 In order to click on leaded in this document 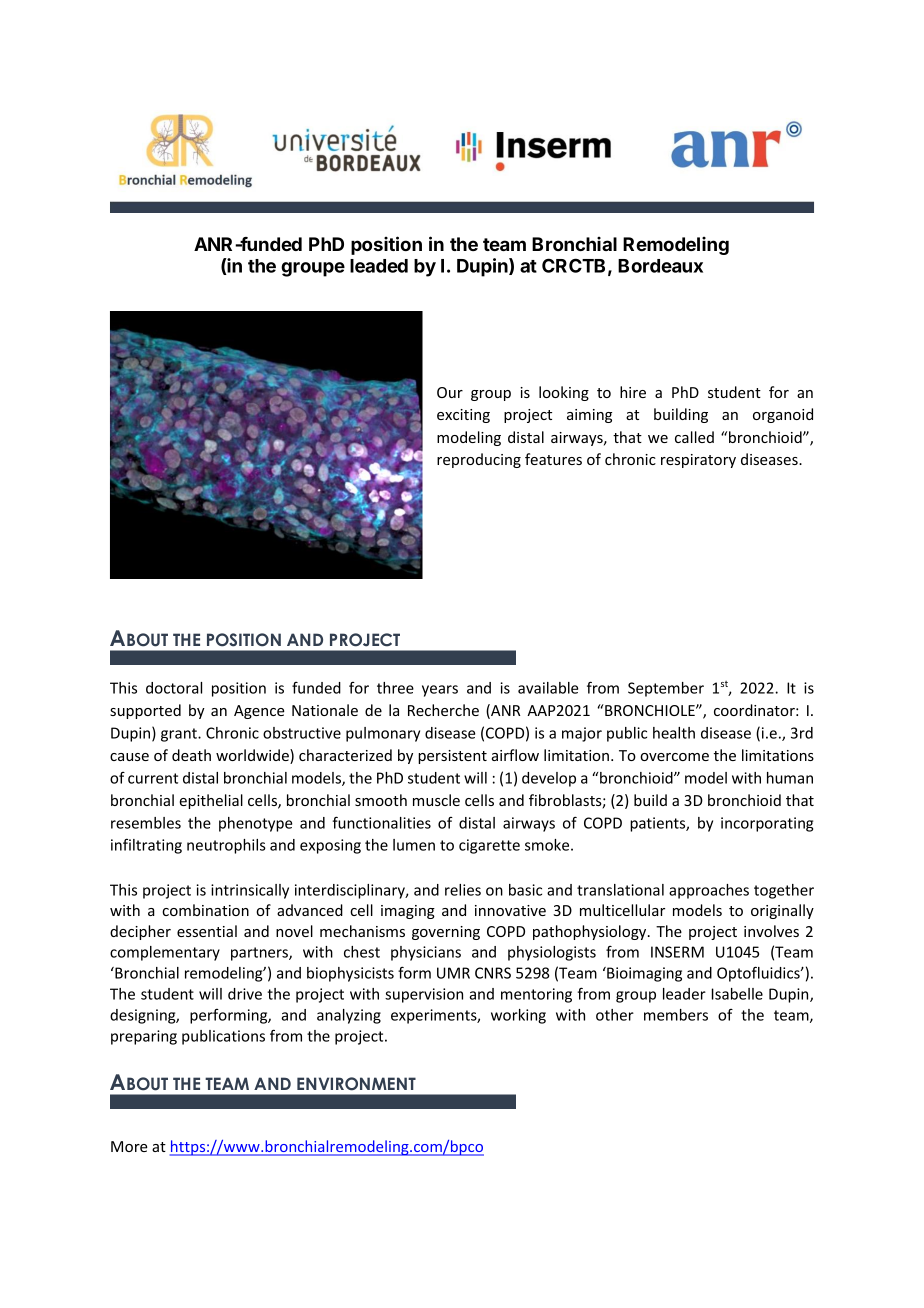, I will do `click(379, 266)`.
